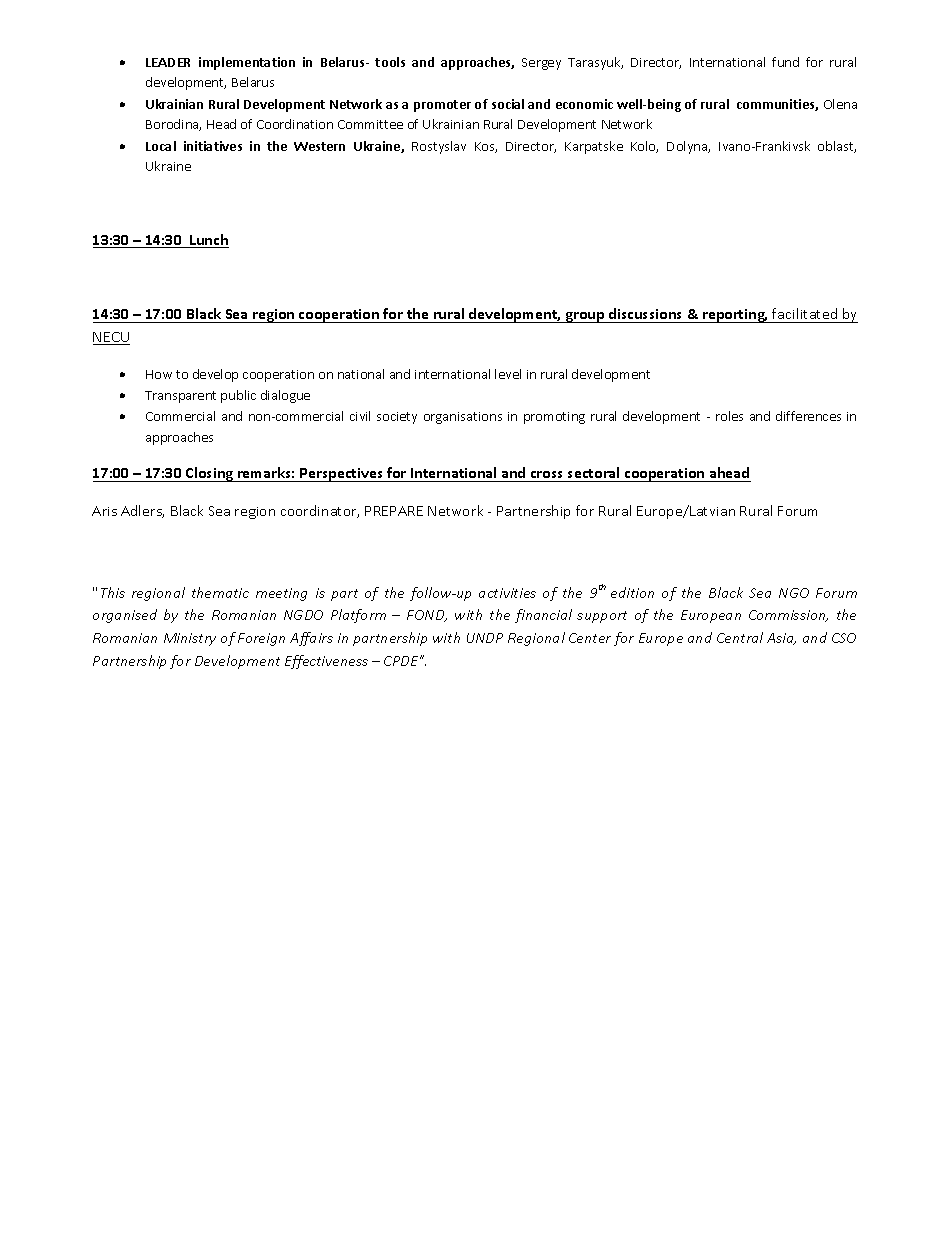 This screenshot has width=952, height=1233. What do you see at coordinates (463, 418) in the screenshot?
I see `organisations` at bounding box center [463, 418].
